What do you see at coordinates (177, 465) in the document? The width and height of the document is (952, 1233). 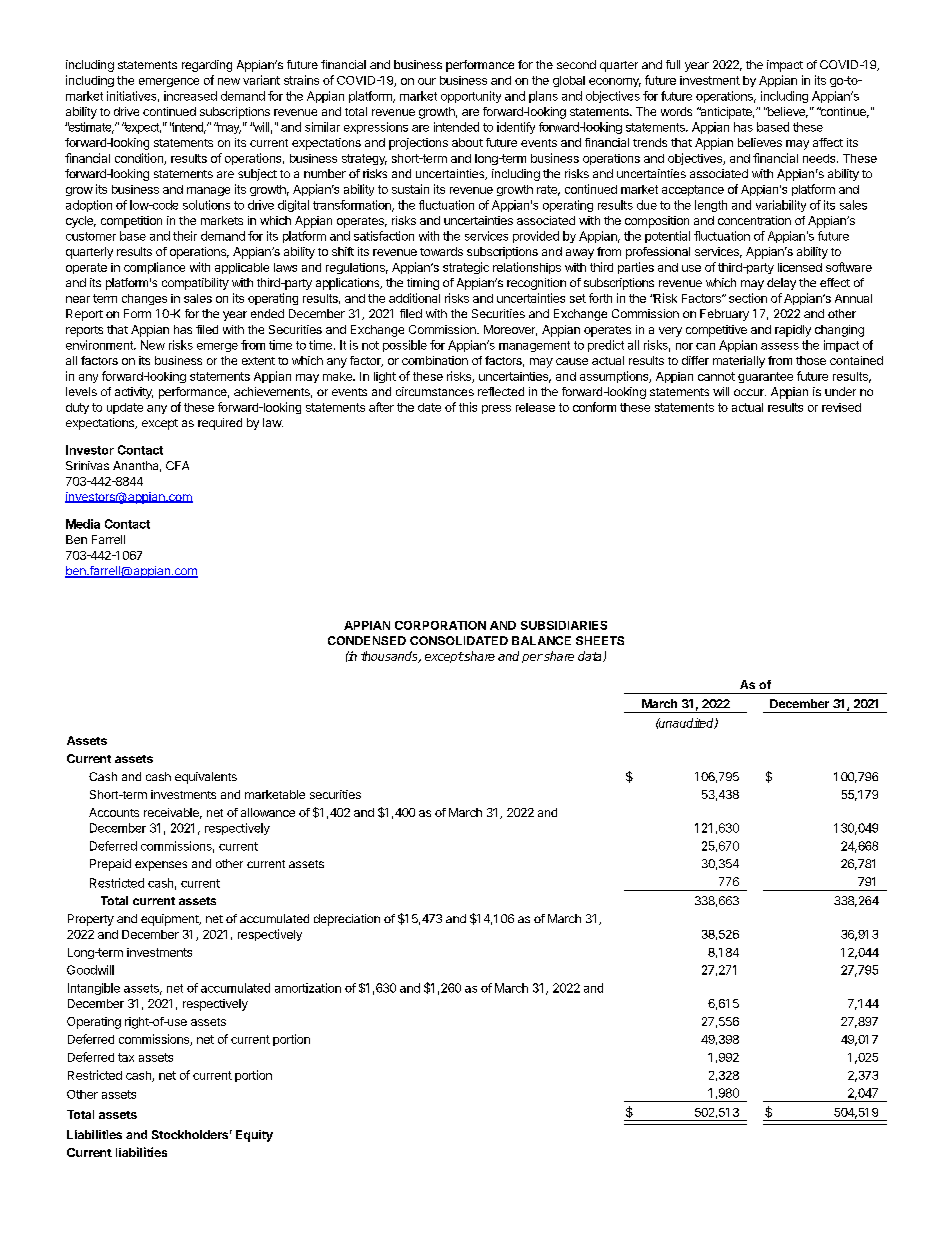 I see `CFA` at bounding box center [177, 465].
